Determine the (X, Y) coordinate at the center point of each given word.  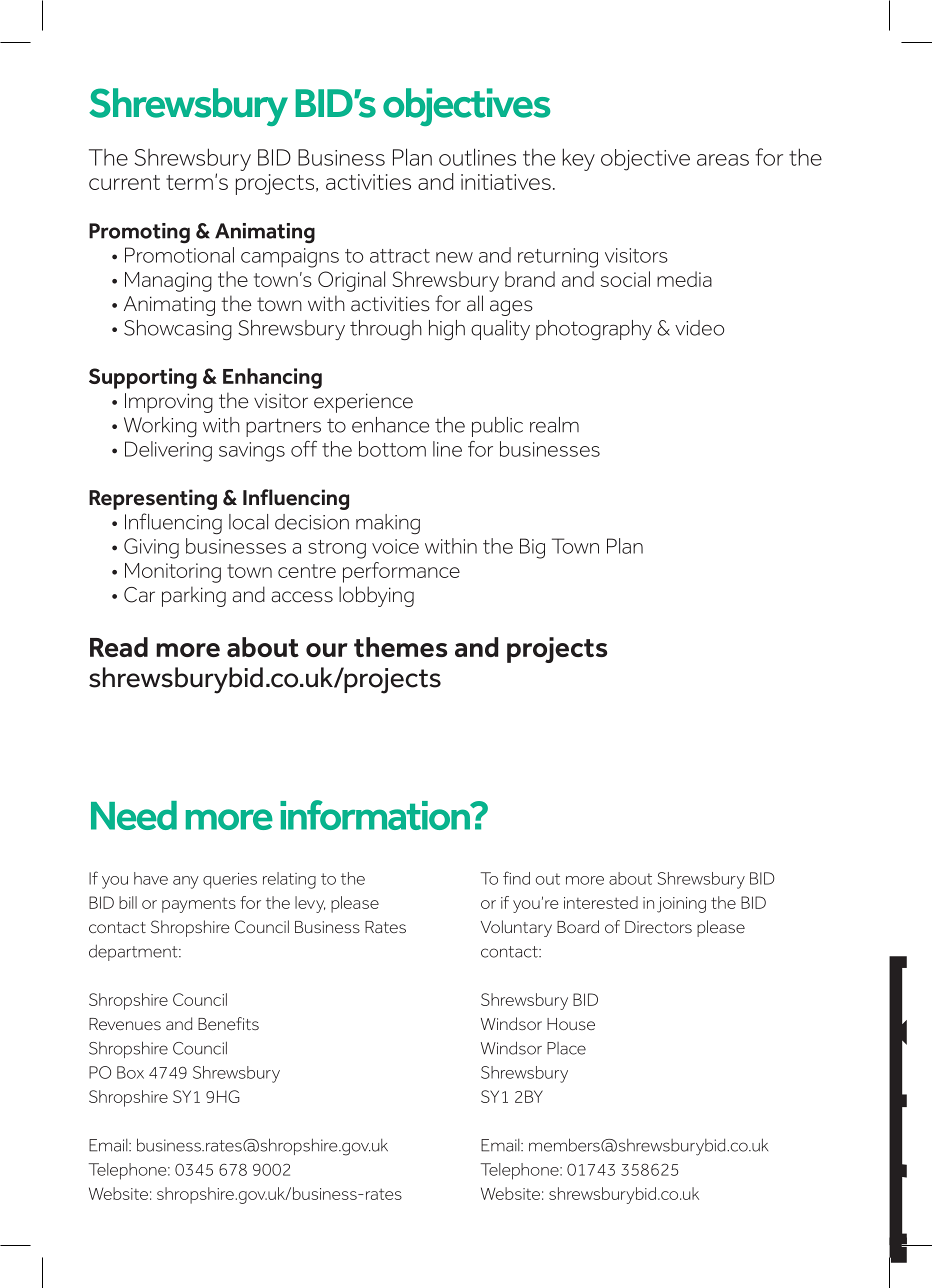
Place (566, 1048)
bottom (392, 449)
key (578, 159)
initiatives (506, 182)
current (124, 182)
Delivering (168, 451)
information (376, 815)
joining (681, 905)
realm (554, 425)
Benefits (228, 1023)
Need (134, 815)
